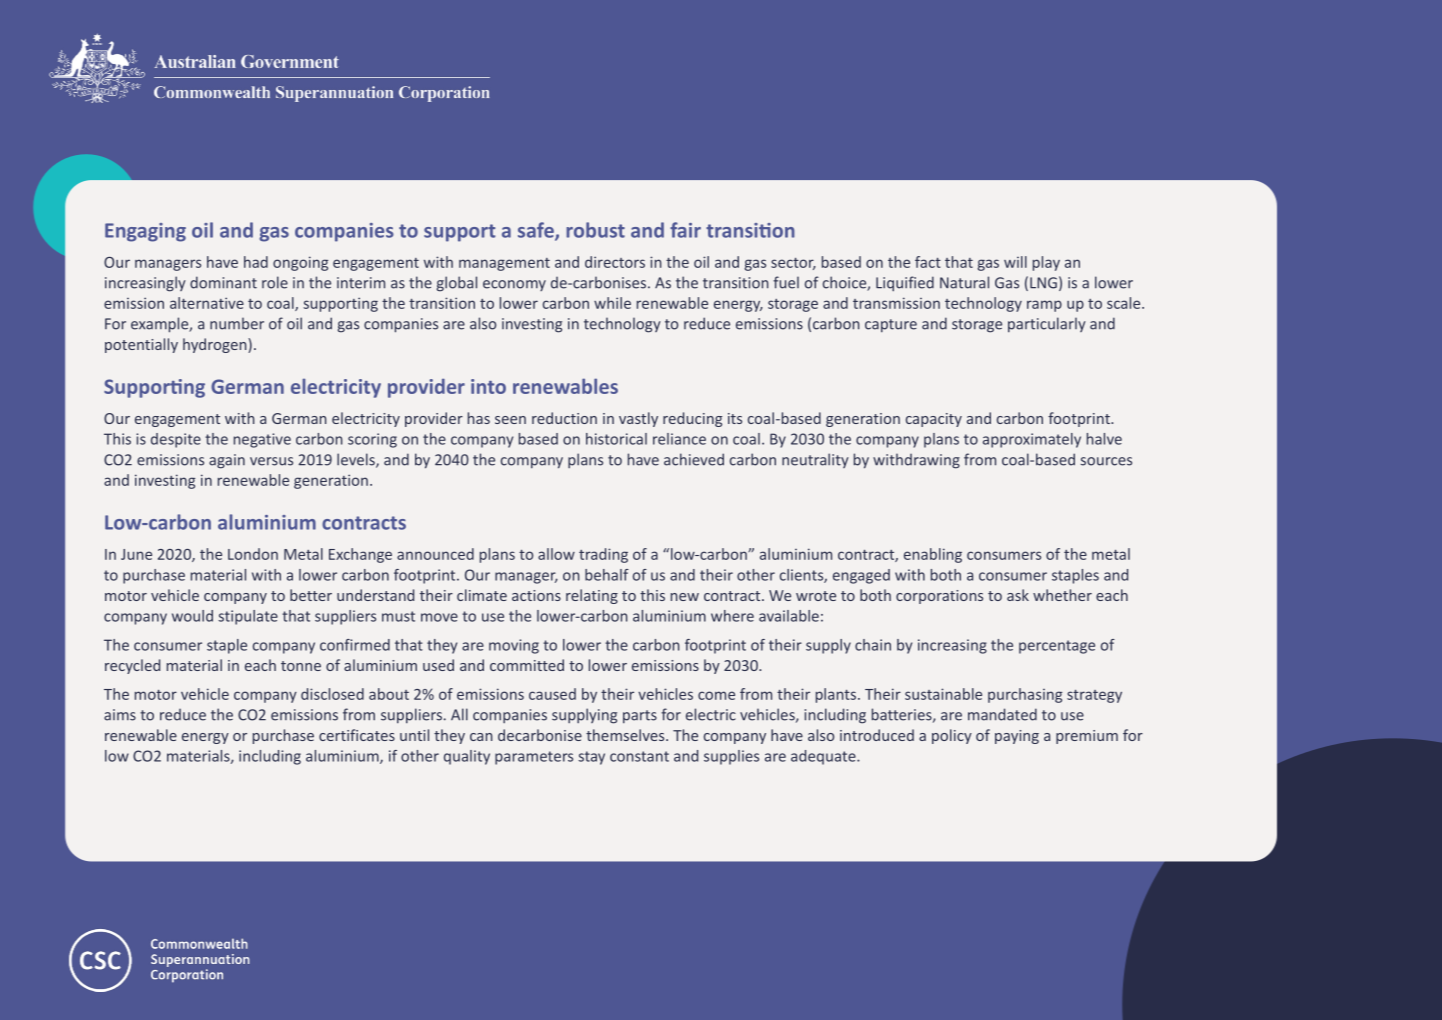  What do you see at coordinates (357, 735) in the screenshot?
I see `certificates` at bounding box center [357, 735].
